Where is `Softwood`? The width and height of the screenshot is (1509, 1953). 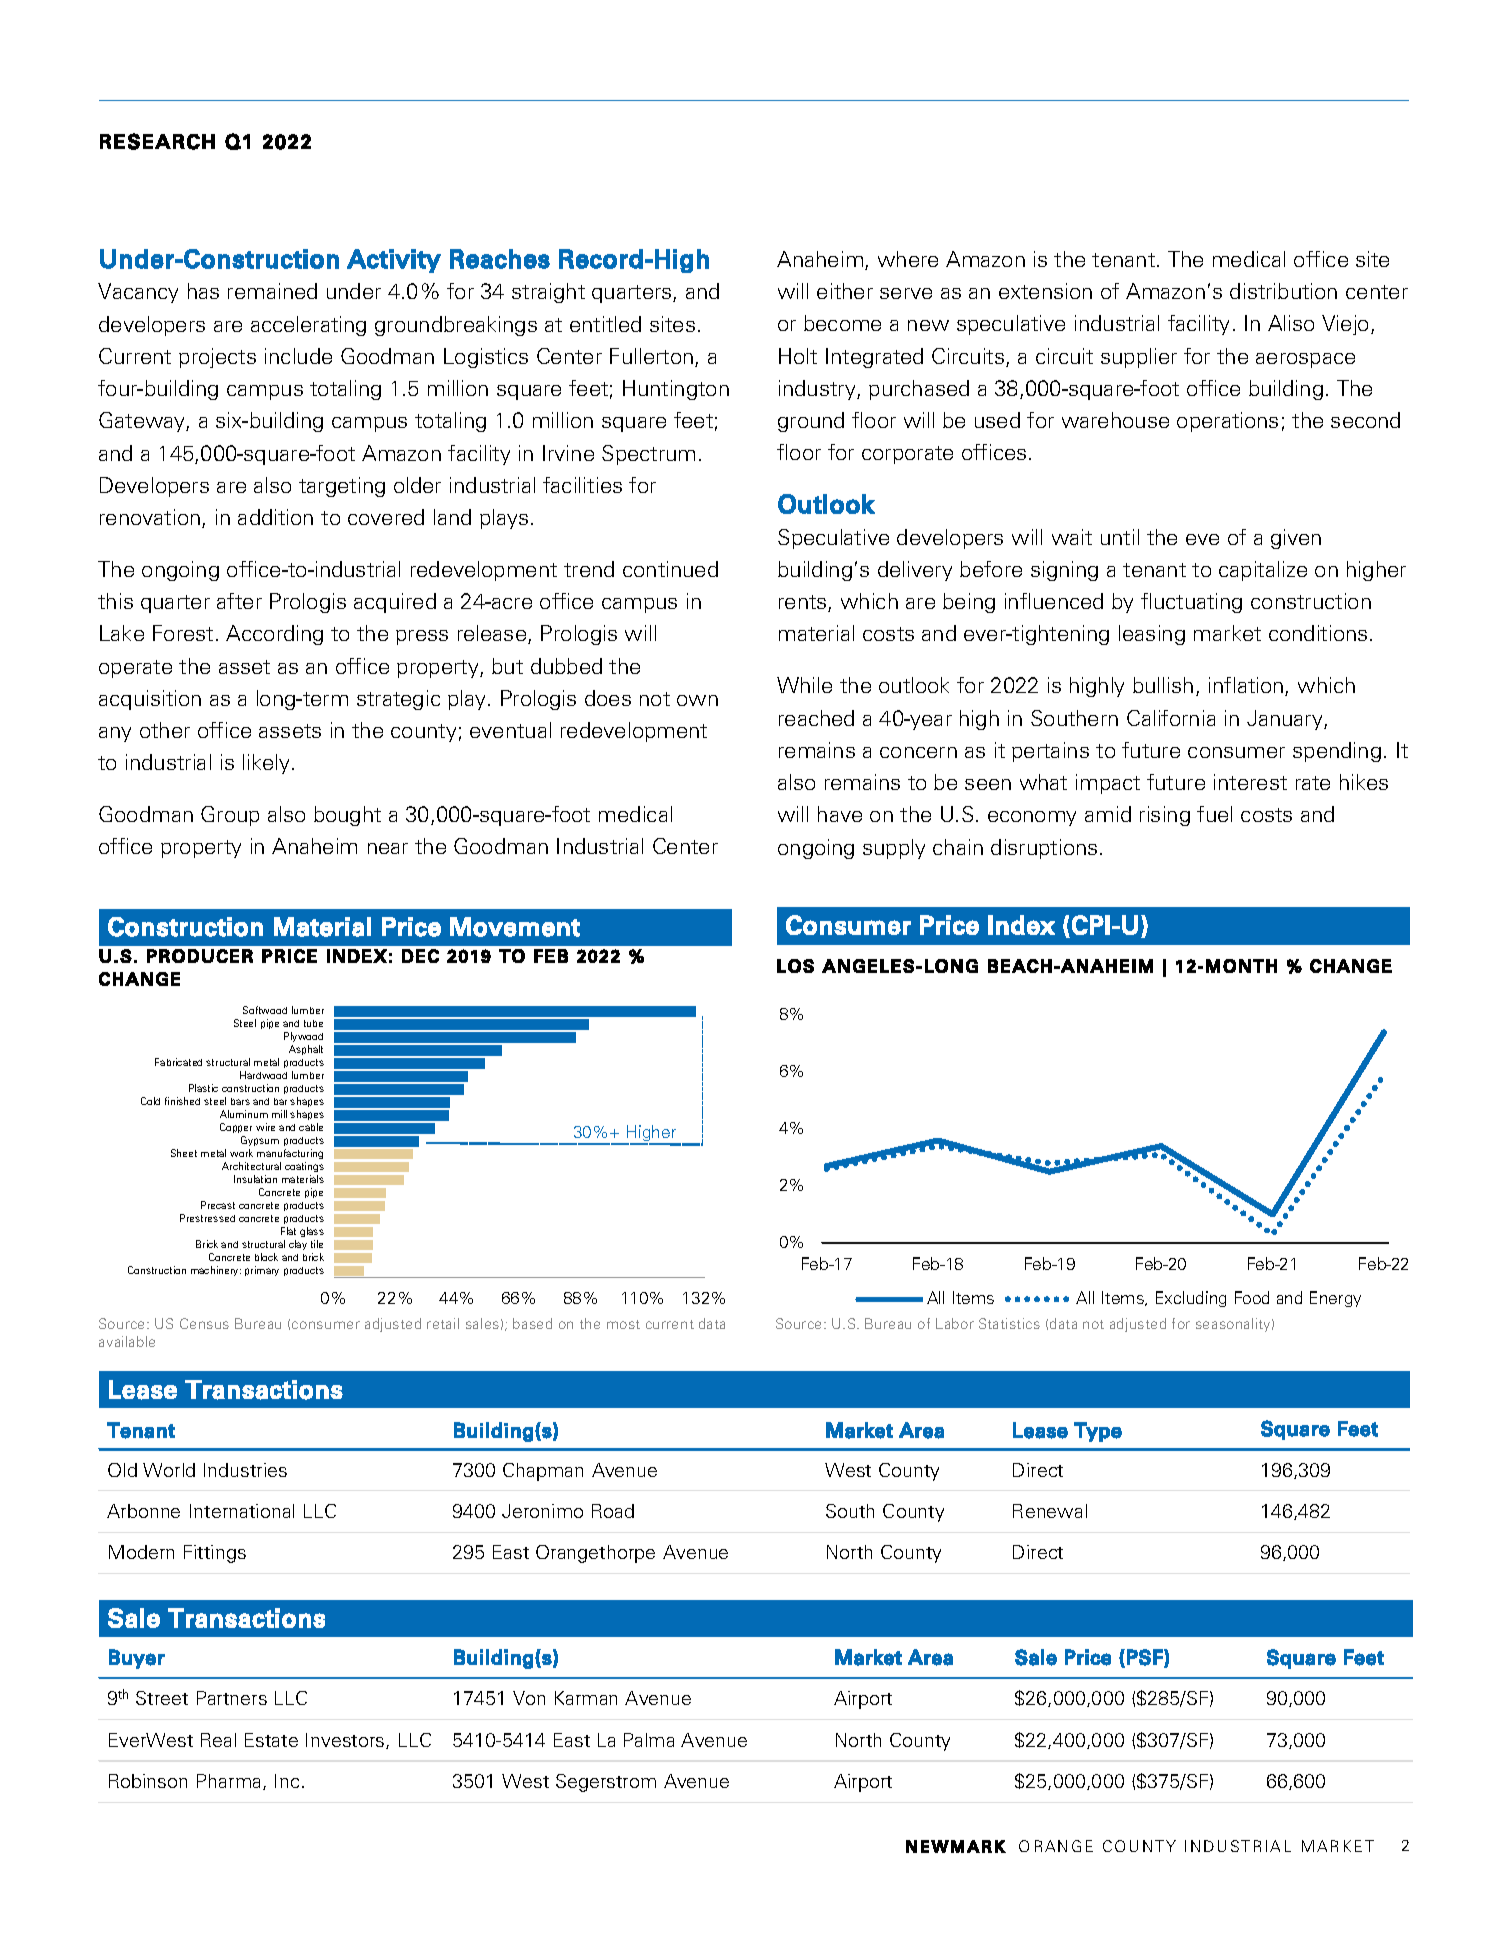
Softwood is located at coordinates (265, 1010).
